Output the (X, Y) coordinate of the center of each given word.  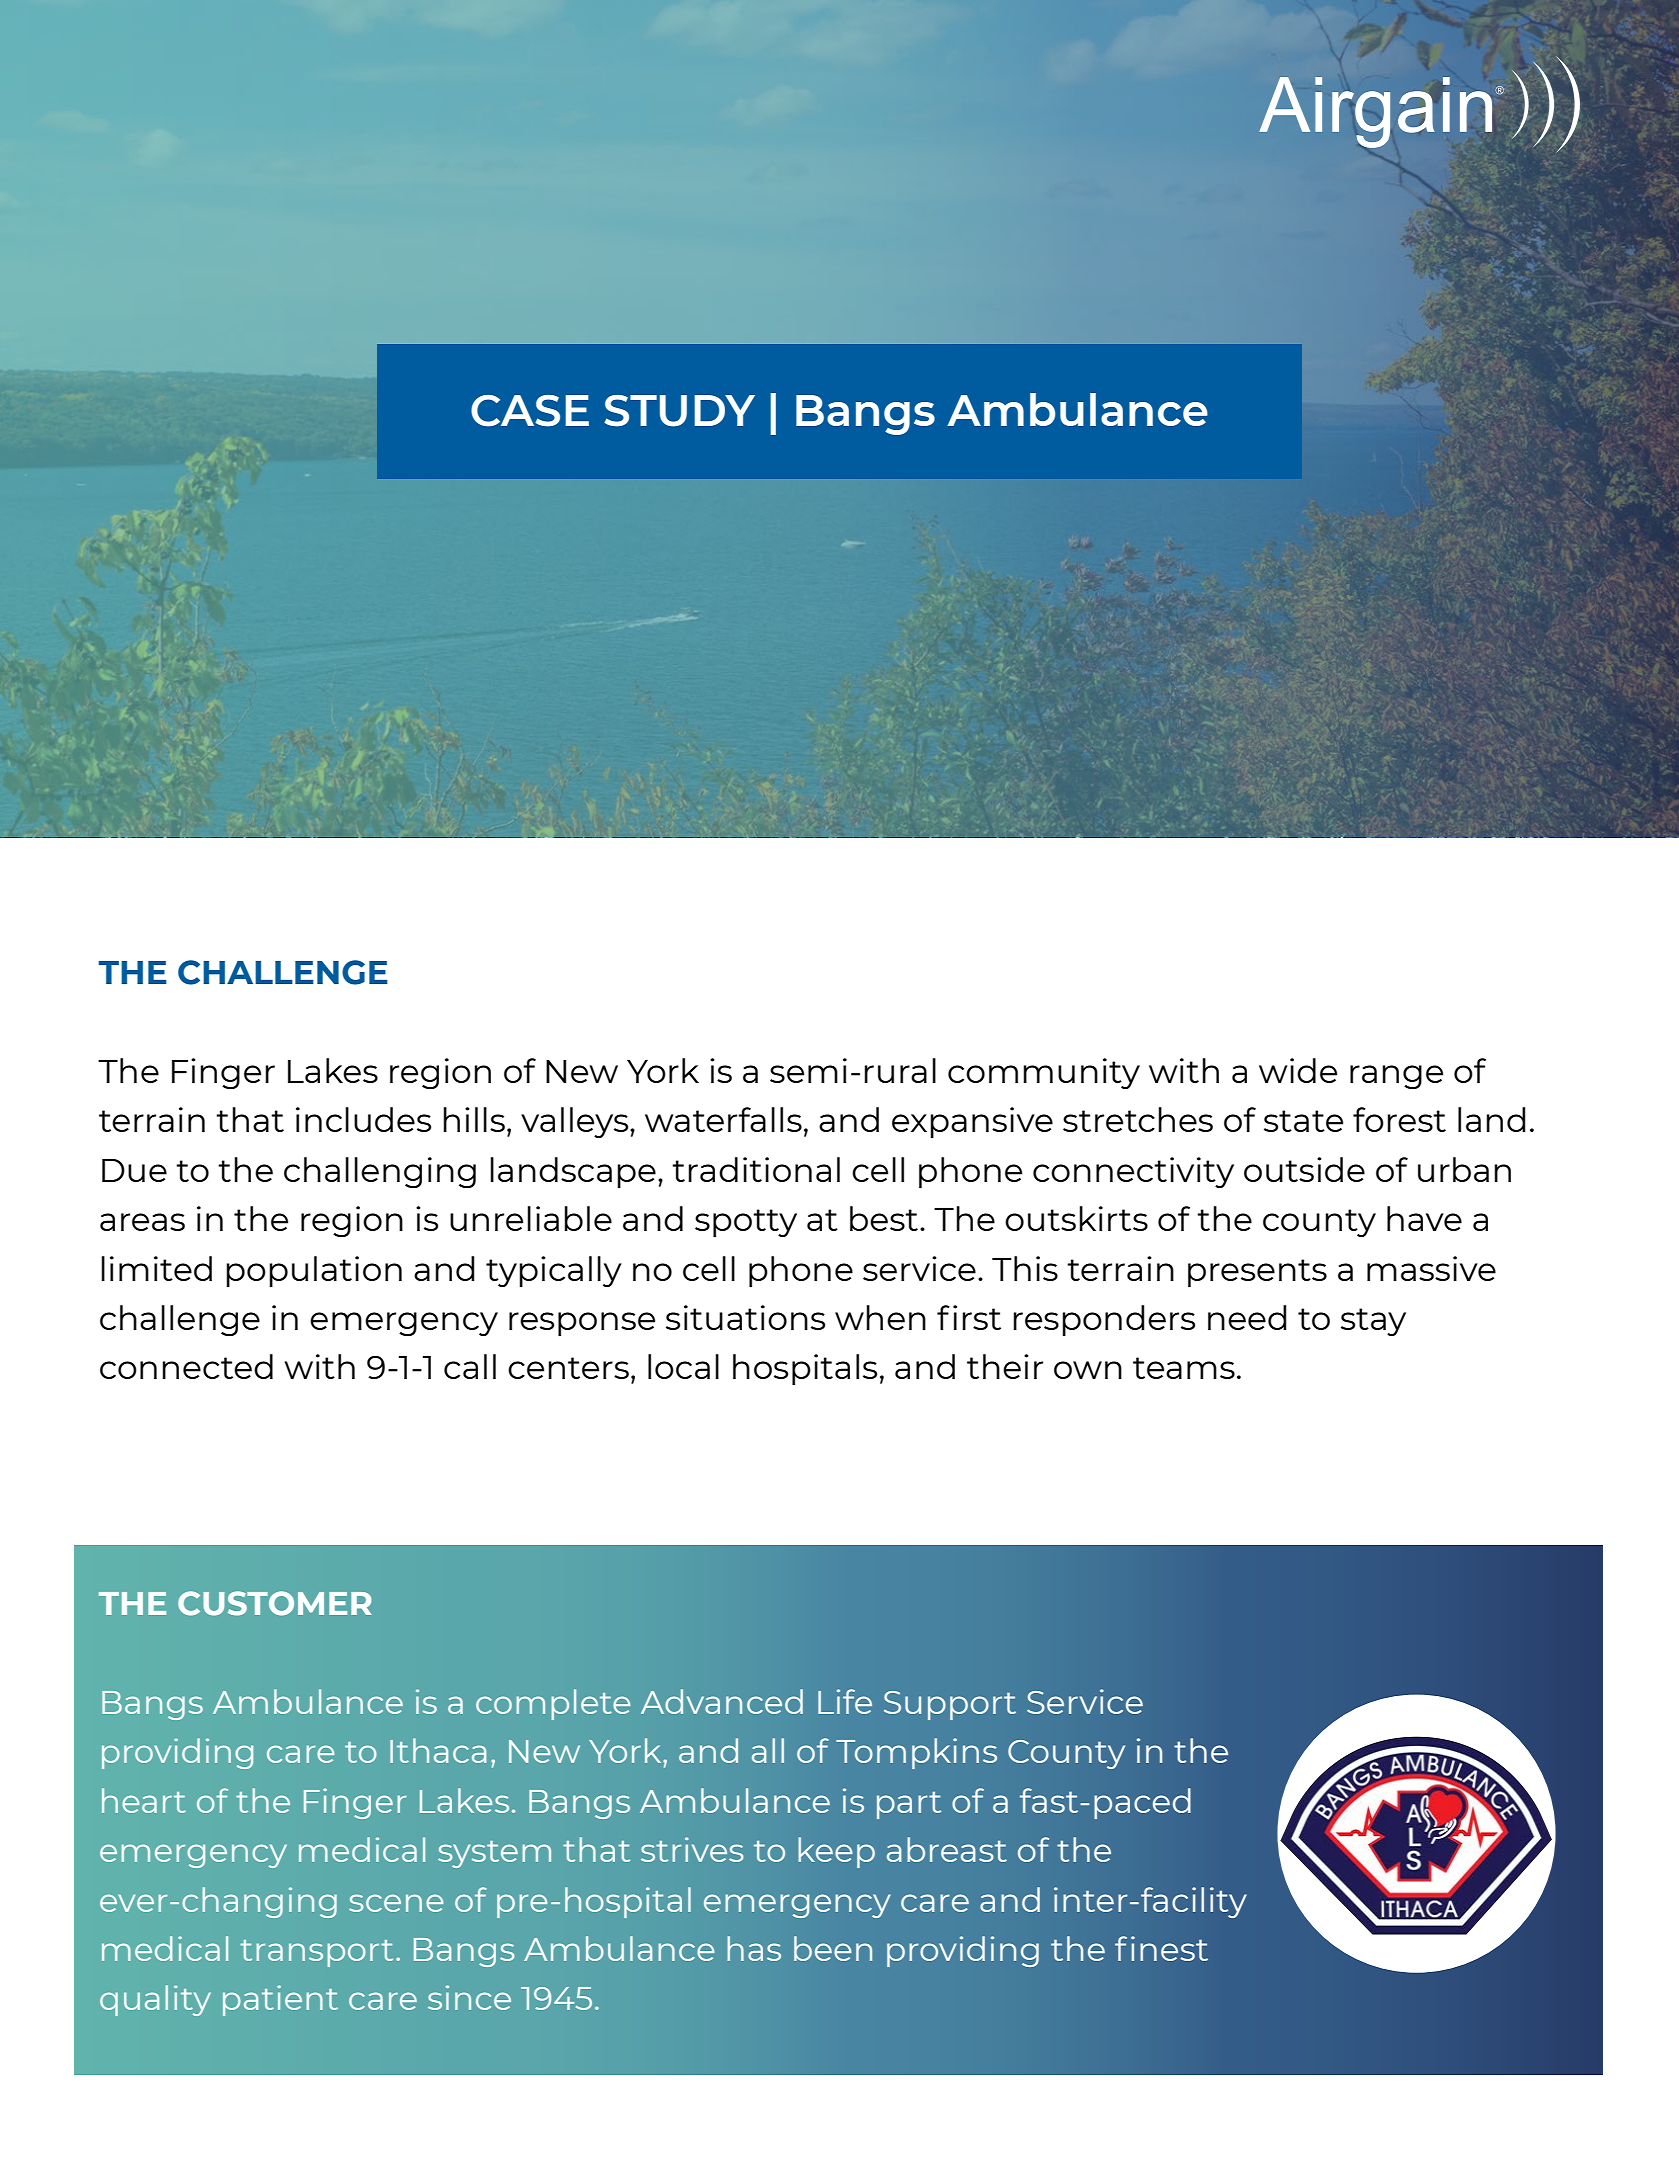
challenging (380, 1172)
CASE (530, 411)
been (833, 1948)
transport (316, 1953)
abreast (947, 1849)
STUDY (679, 411)
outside (1304, 1169)
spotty (746, 1223)
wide (1298, 1070)
